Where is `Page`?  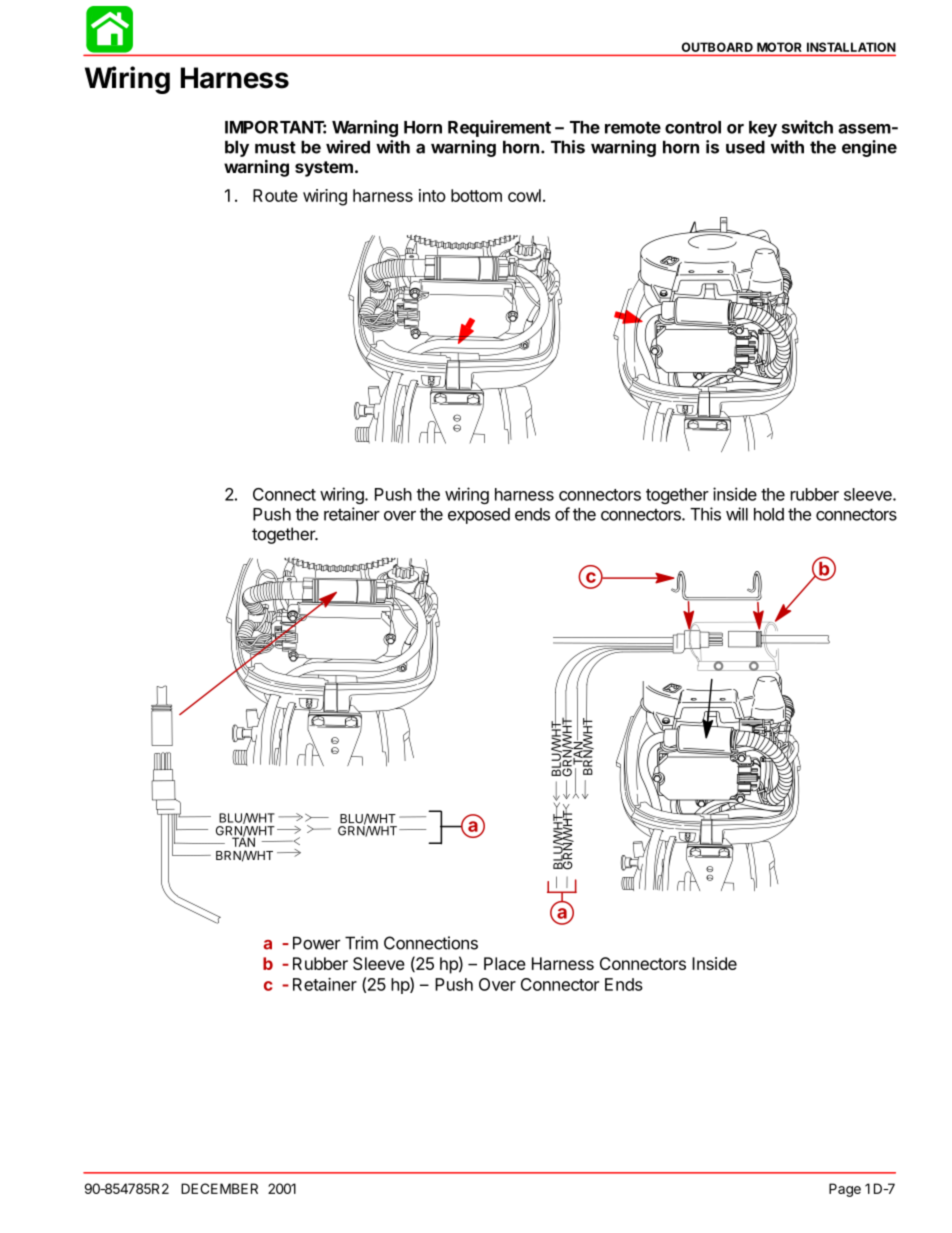
Page is located at coordinates (845, 1190).
